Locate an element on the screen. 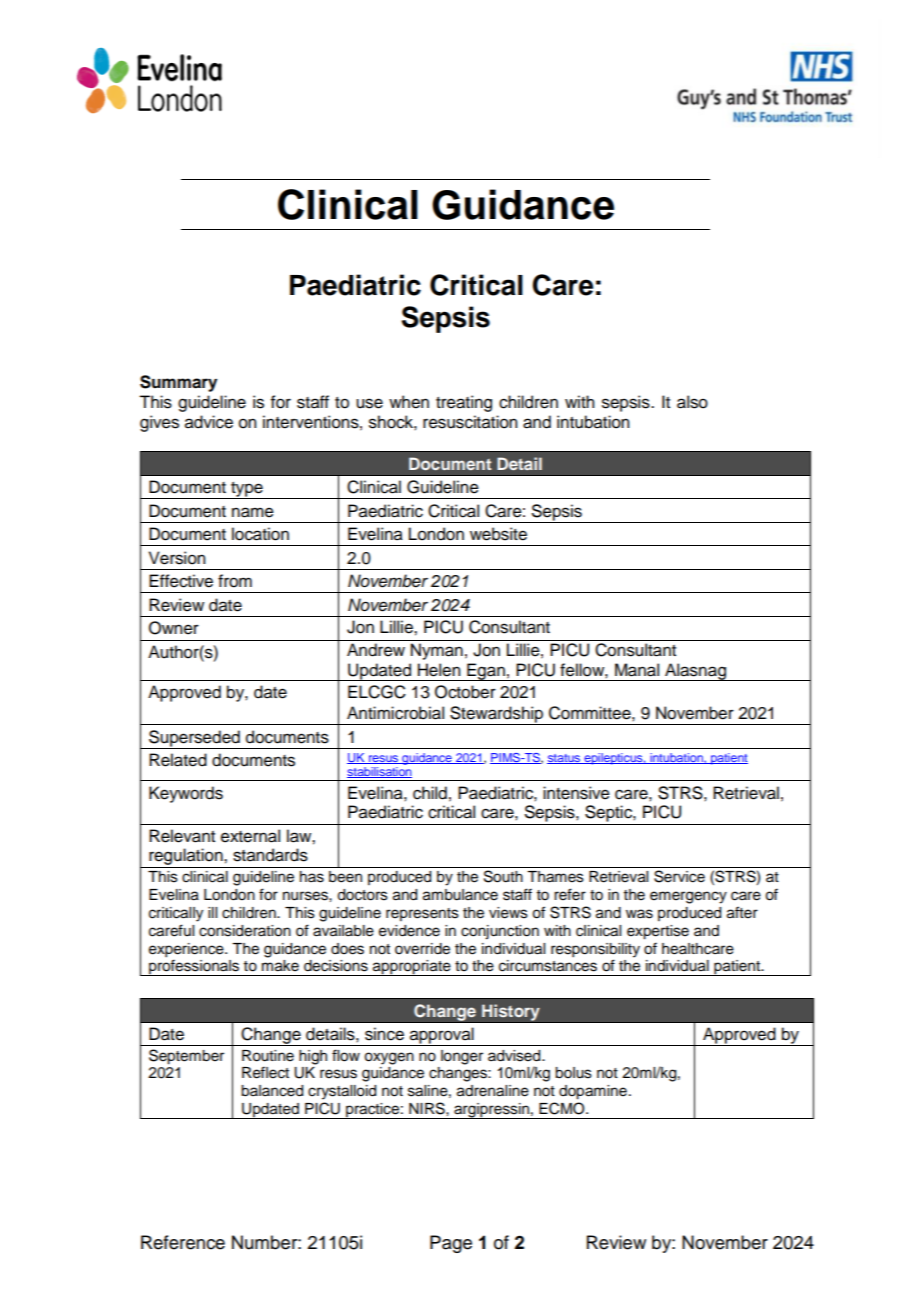  advice is located at coordinates (209, 422).
